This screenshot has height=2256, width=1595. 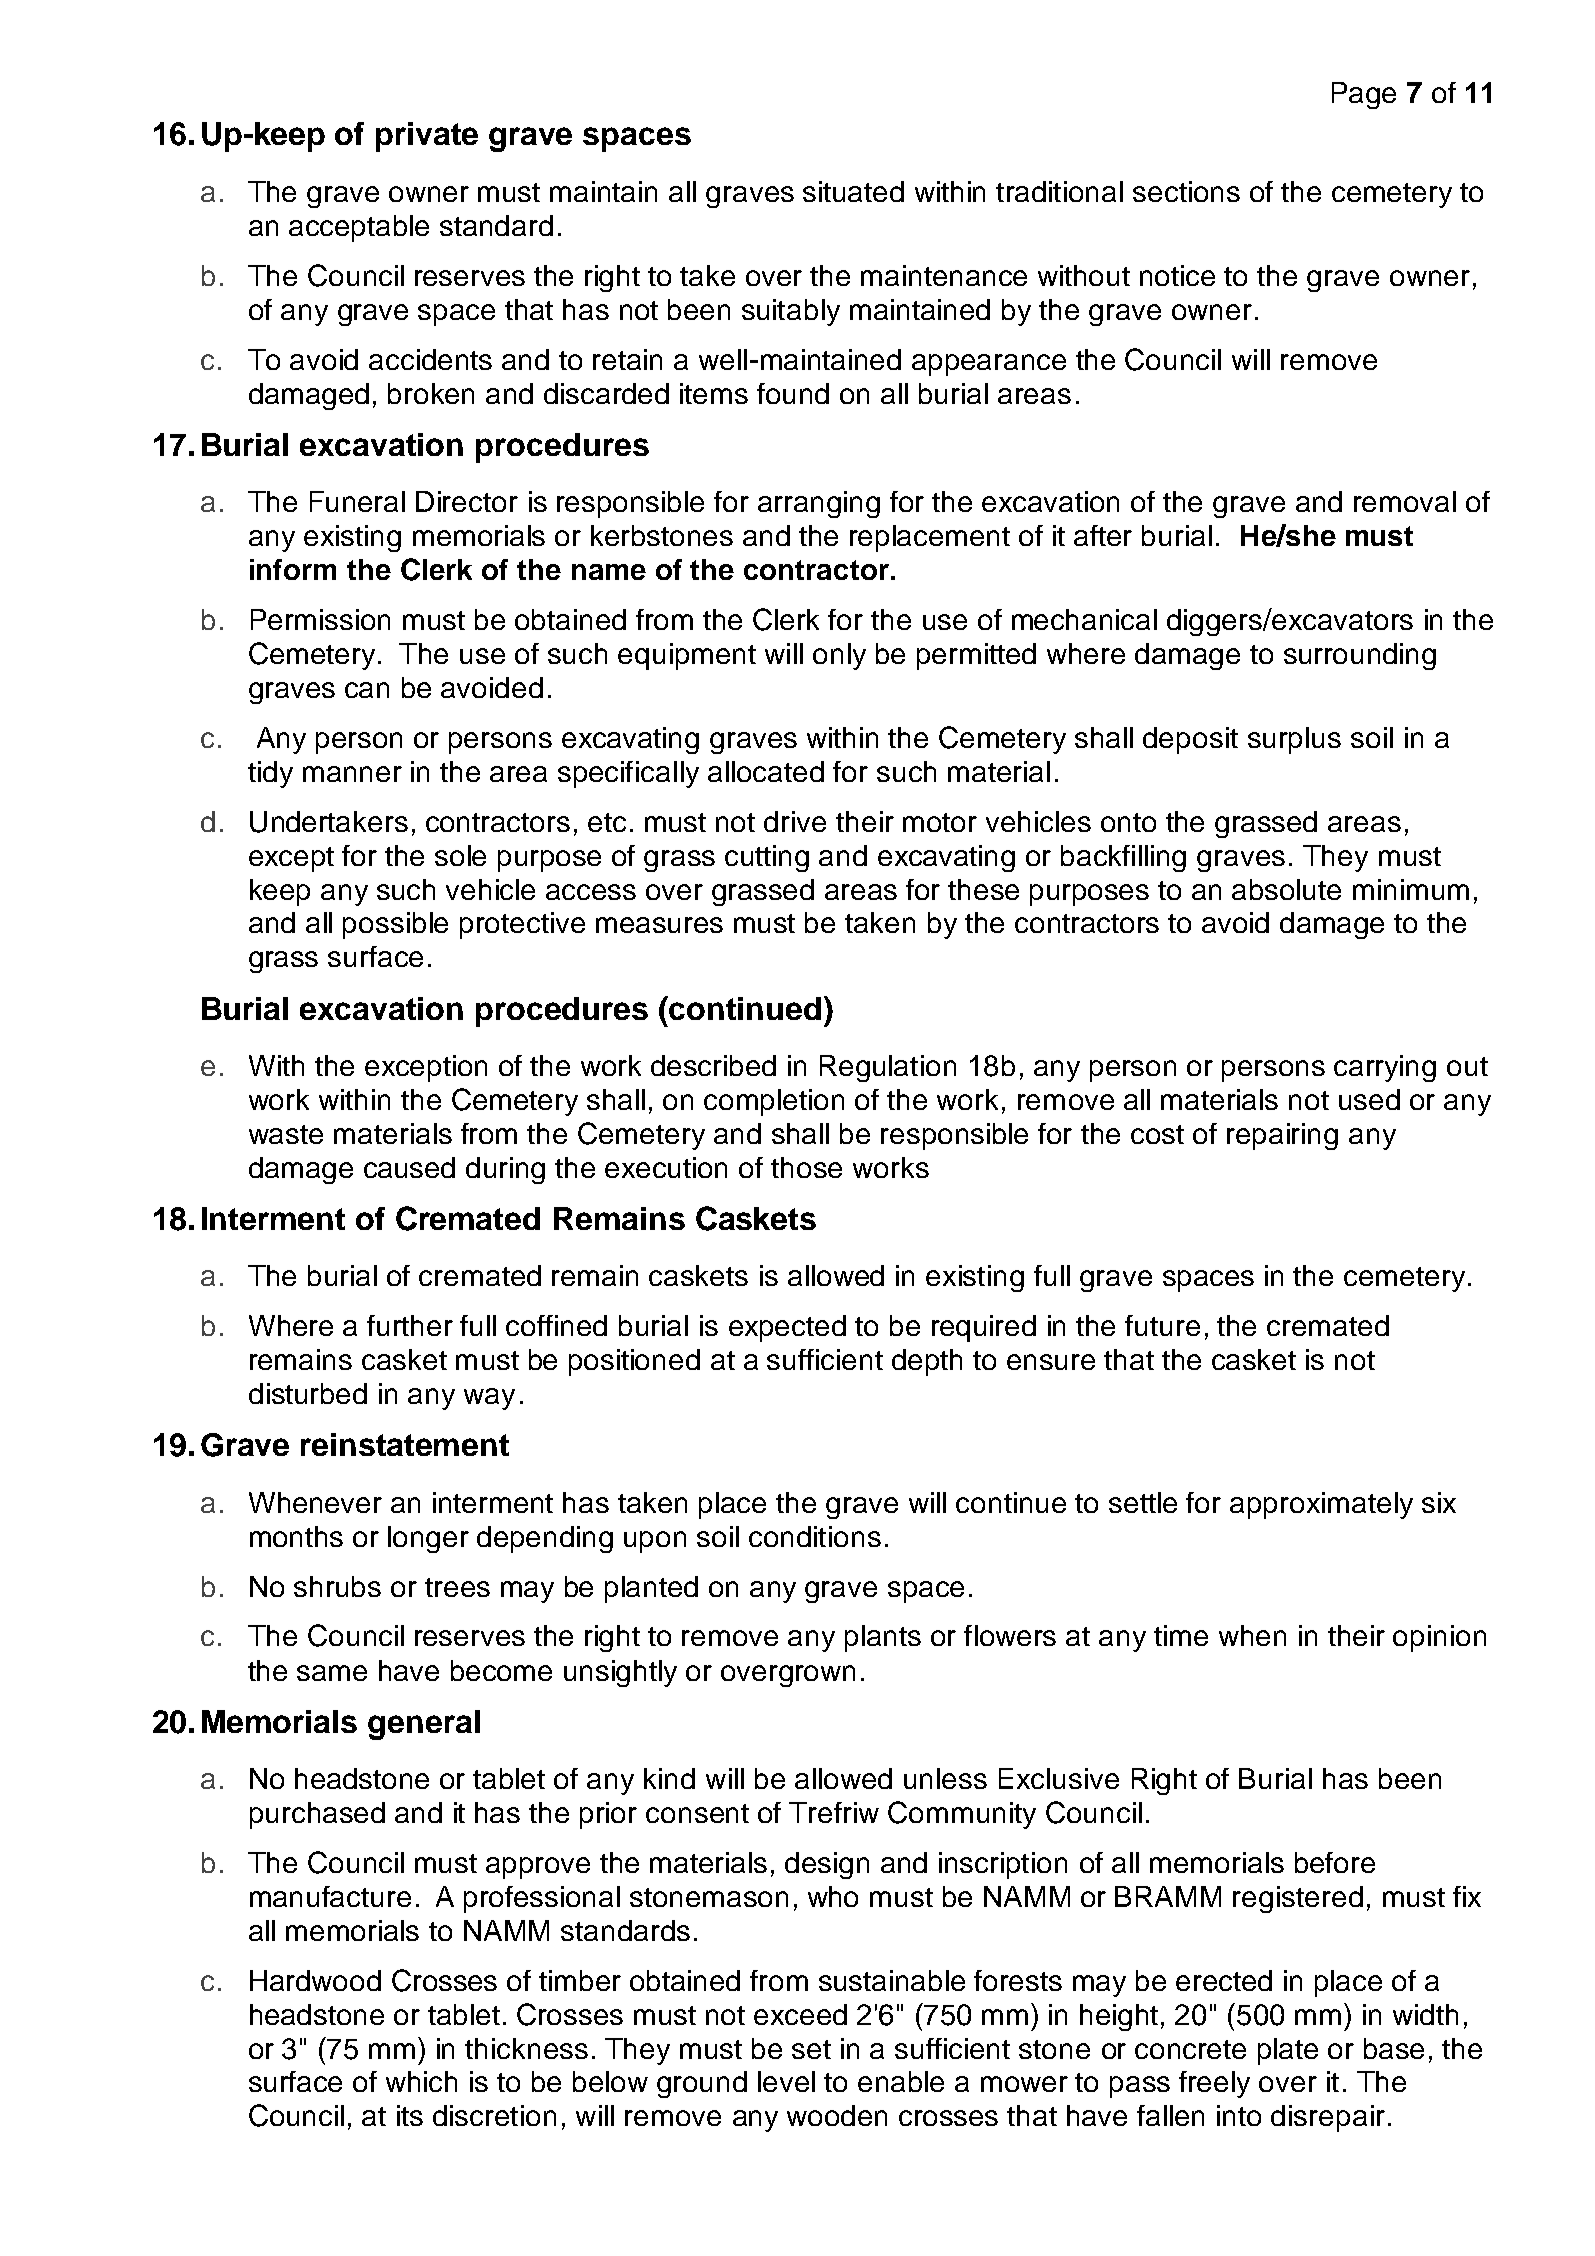 I want to click on situated, so click(x=853, y=191).
